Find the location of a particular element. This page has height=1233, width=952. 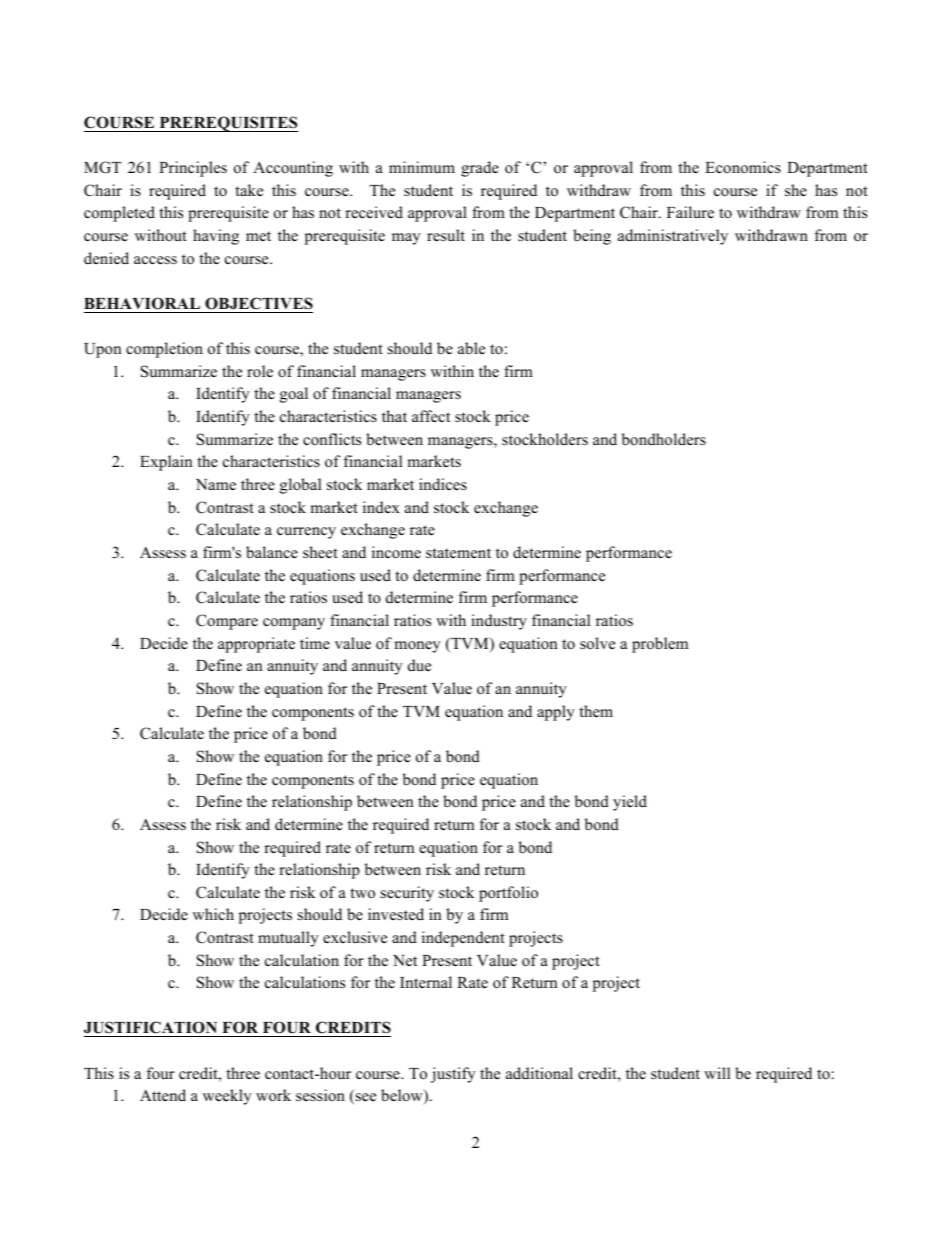

Principles is located at coordinates (193, 169).
